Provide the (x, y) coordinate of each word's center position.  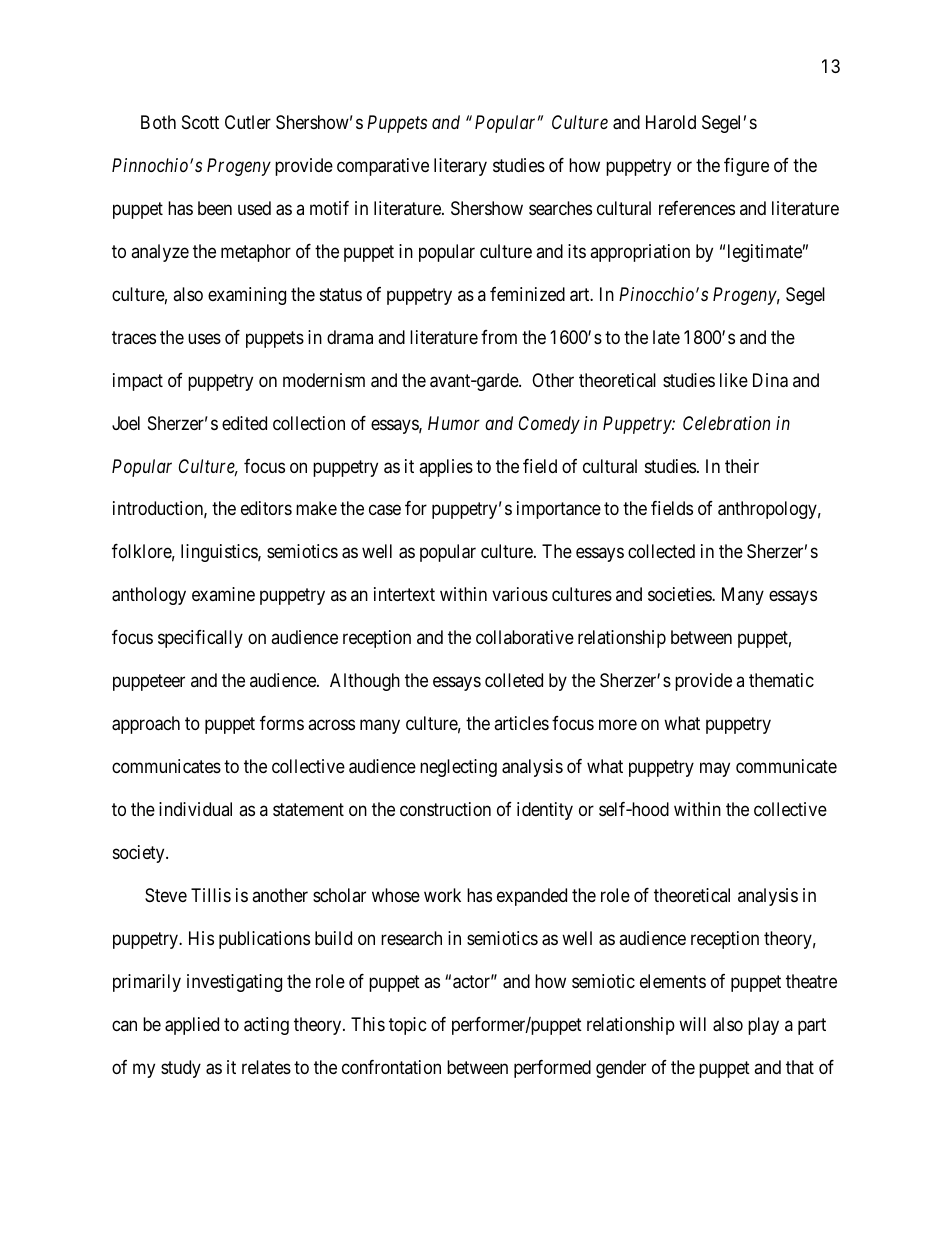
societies (680, 594)
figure (746, 167)
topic (408, 1026)
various (520, 594)
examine (223, 594)
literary (460, 167)
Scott (200, 122)
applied (192, 1026)
